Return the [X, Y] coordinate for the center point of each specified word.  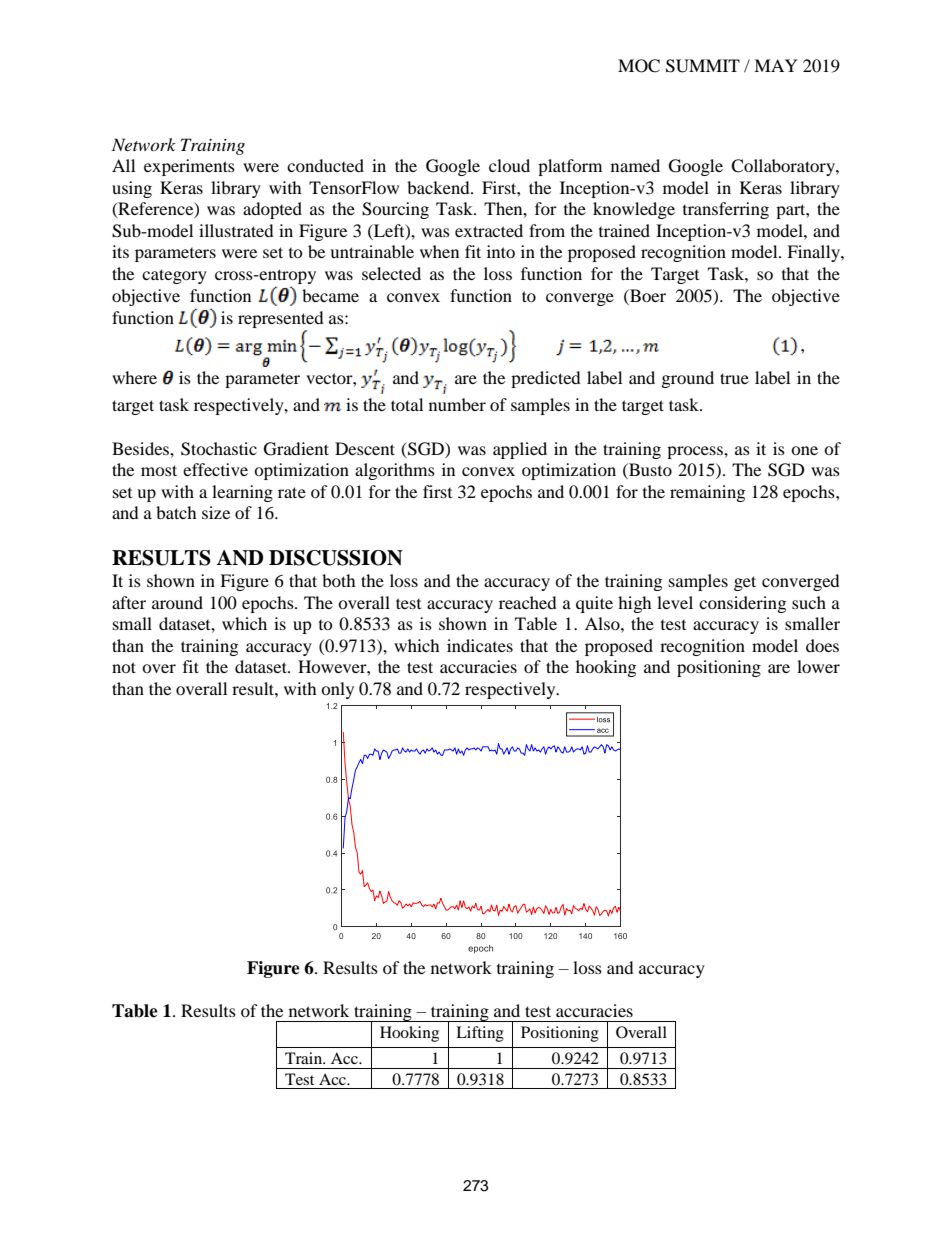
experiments [189, 167]
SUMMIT [703, 66]
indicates [480, 645]
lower [818, 666]
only [337, 690]
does [822, 645]
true [734, 378]
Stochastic [219, 449]
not [124, 667]
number [457, 404]
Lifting [480, 1034]
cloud [509, 165]
